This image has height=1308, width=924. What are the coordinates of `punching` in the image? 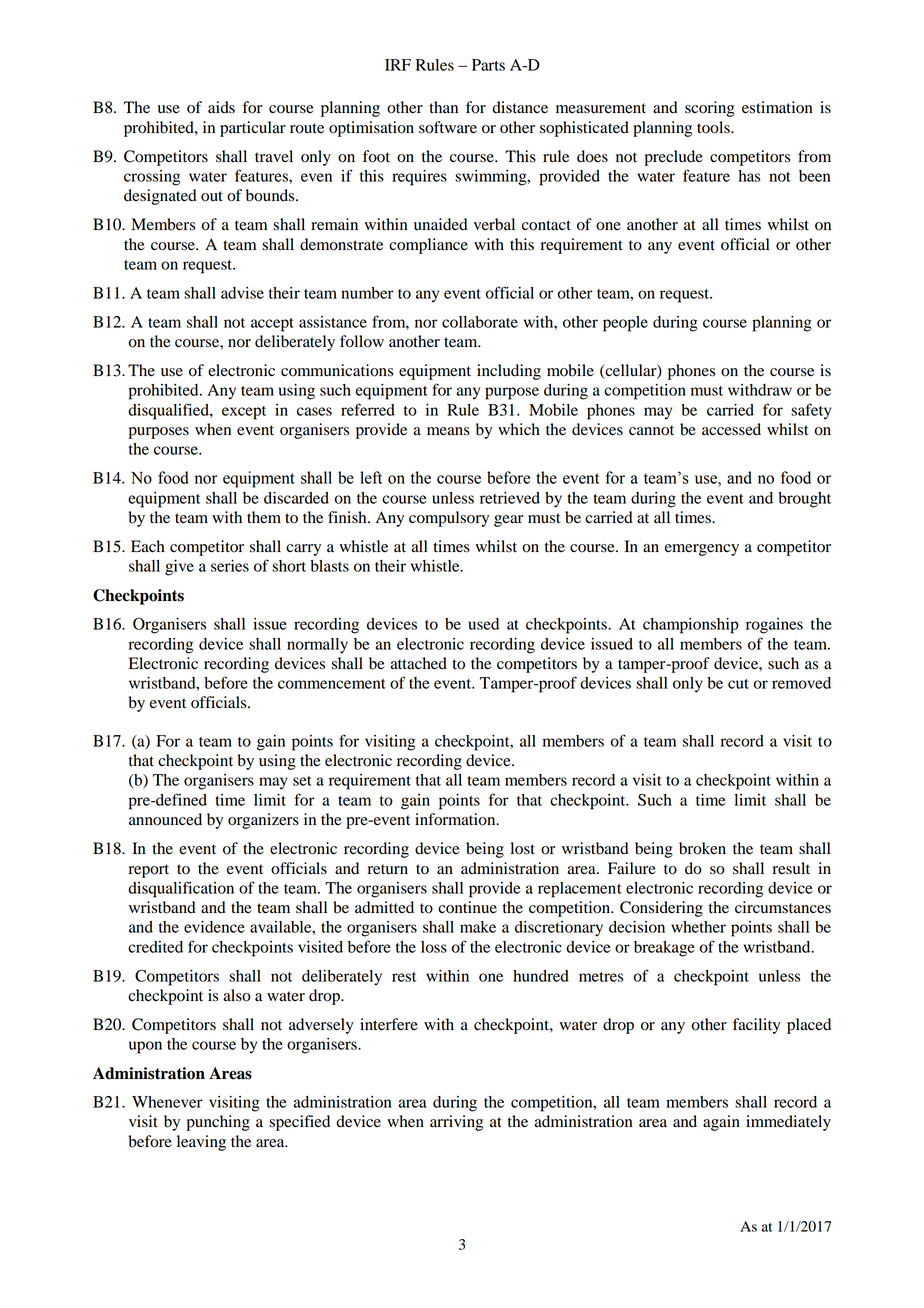 It's located at (218, 1123).
